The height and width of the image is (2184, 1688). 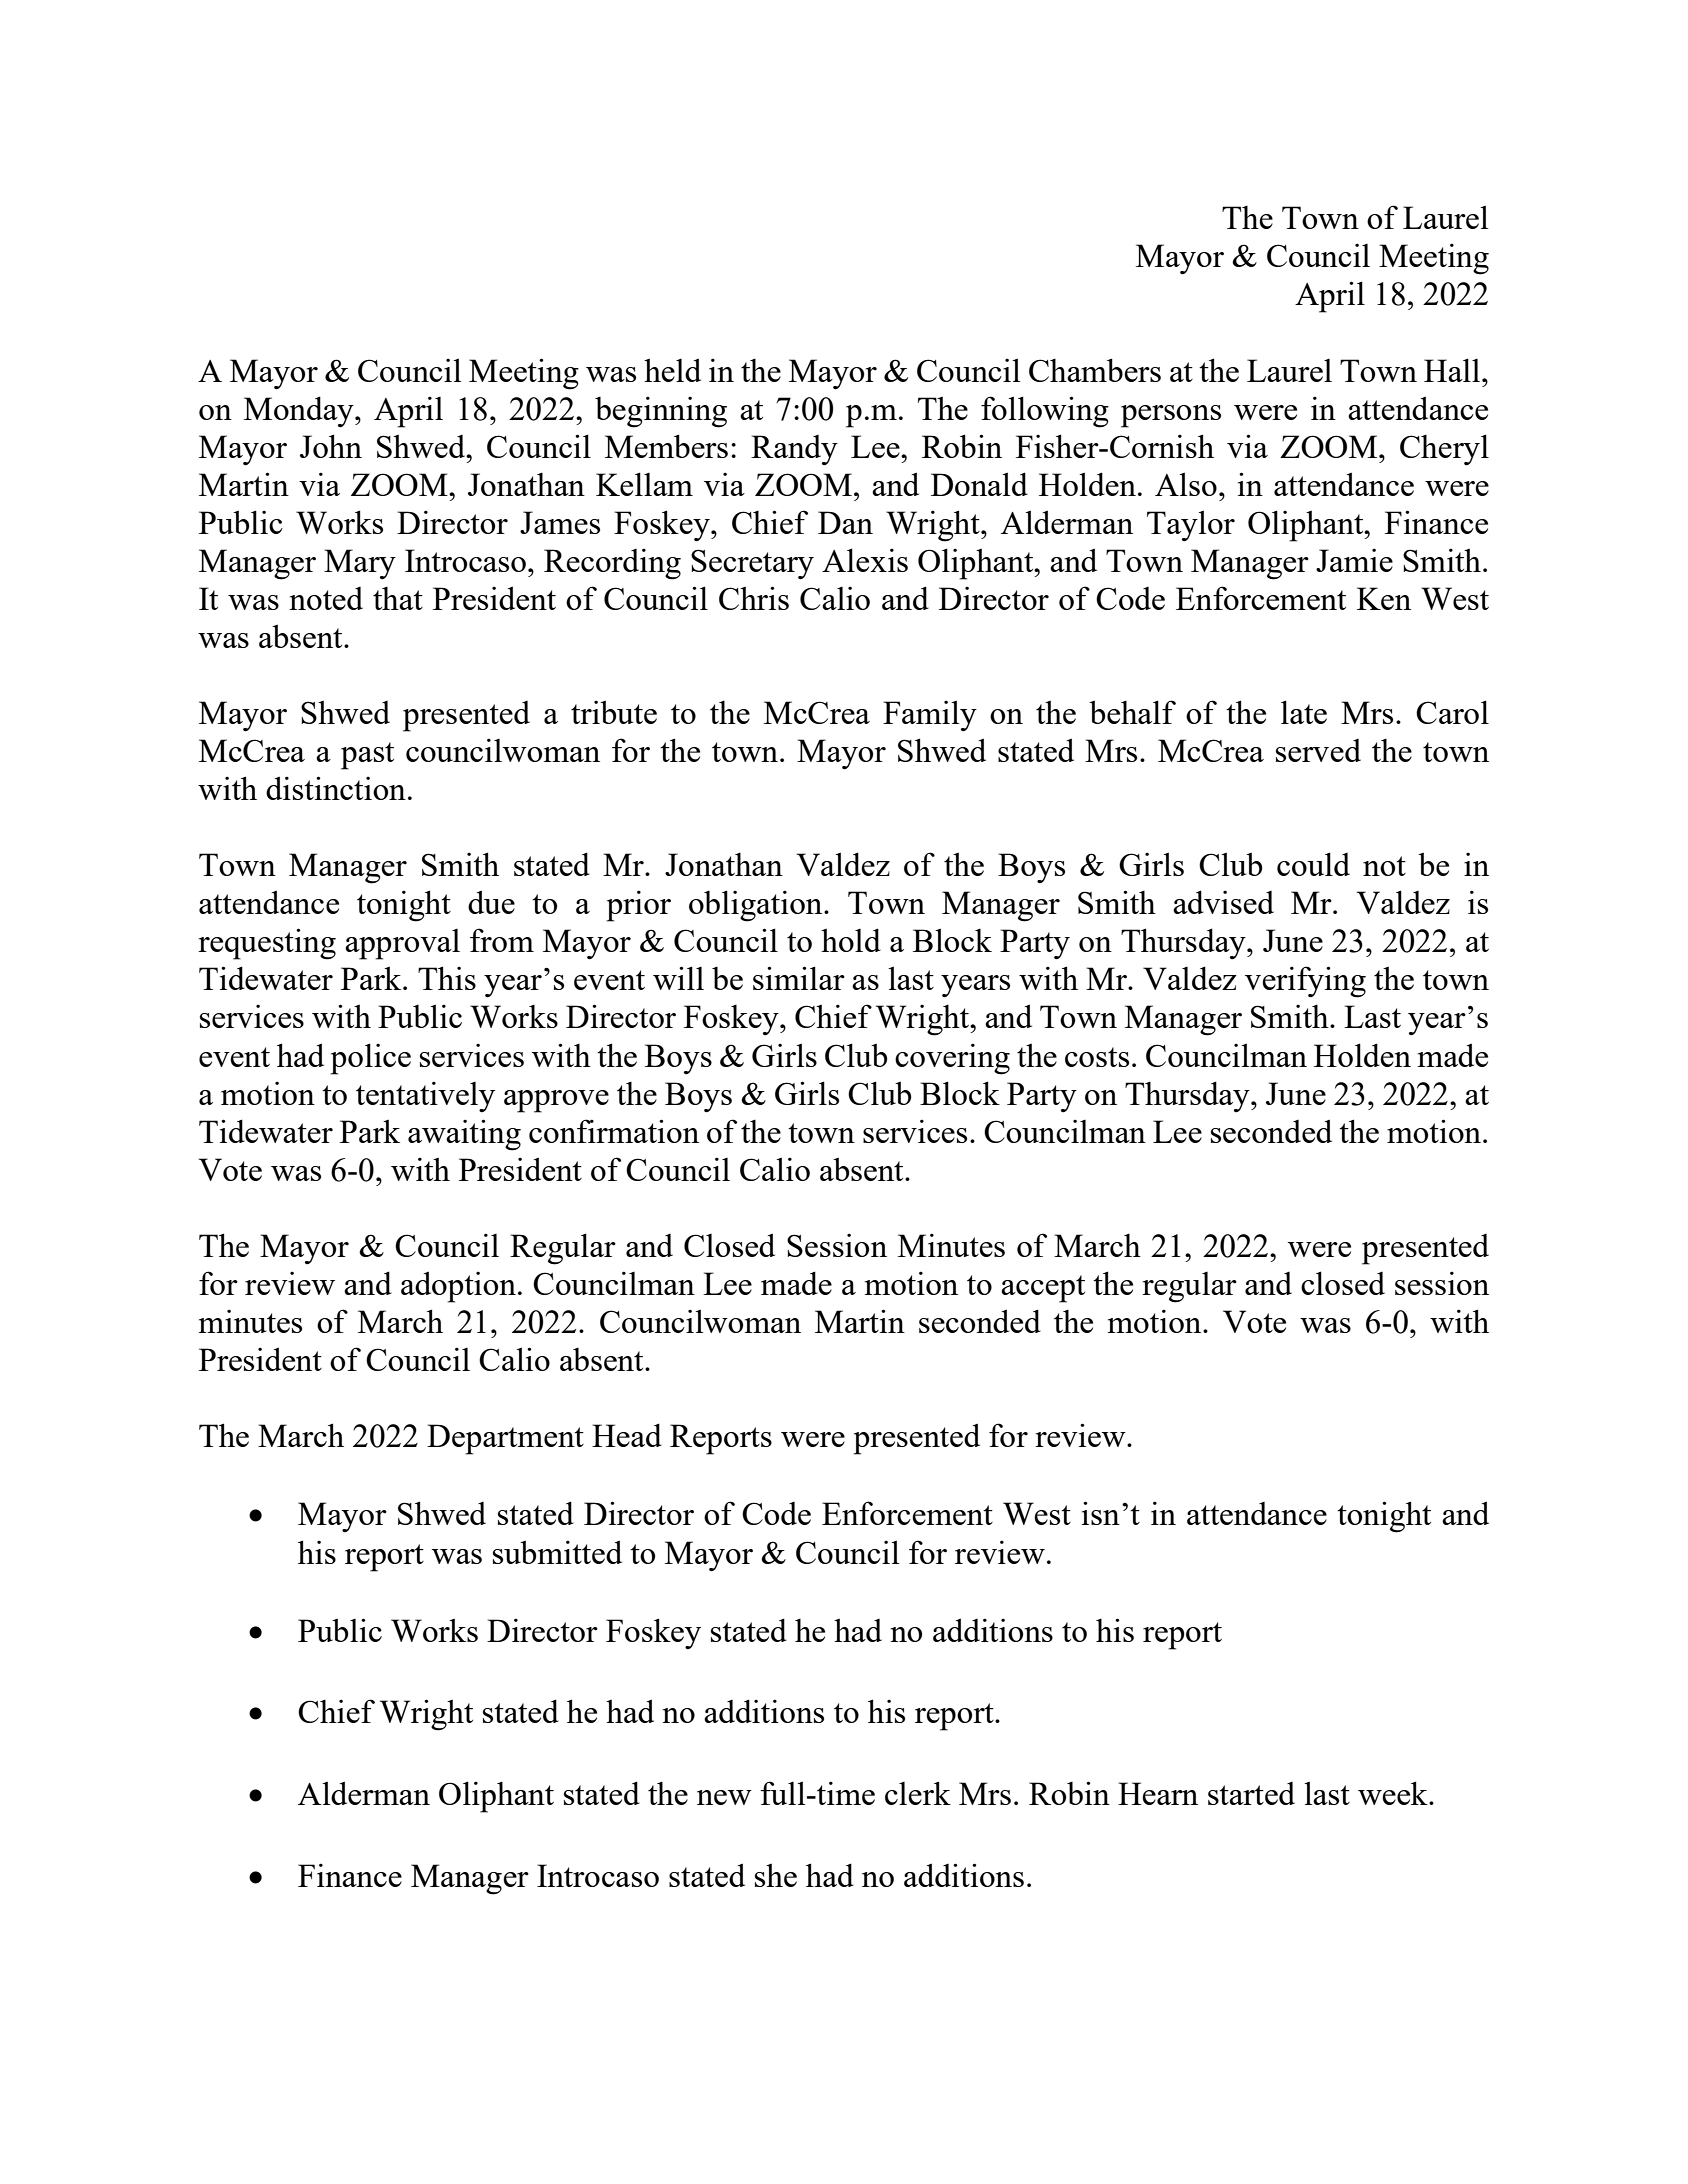 I want to click on persons, so click(x=1171, y=416).
